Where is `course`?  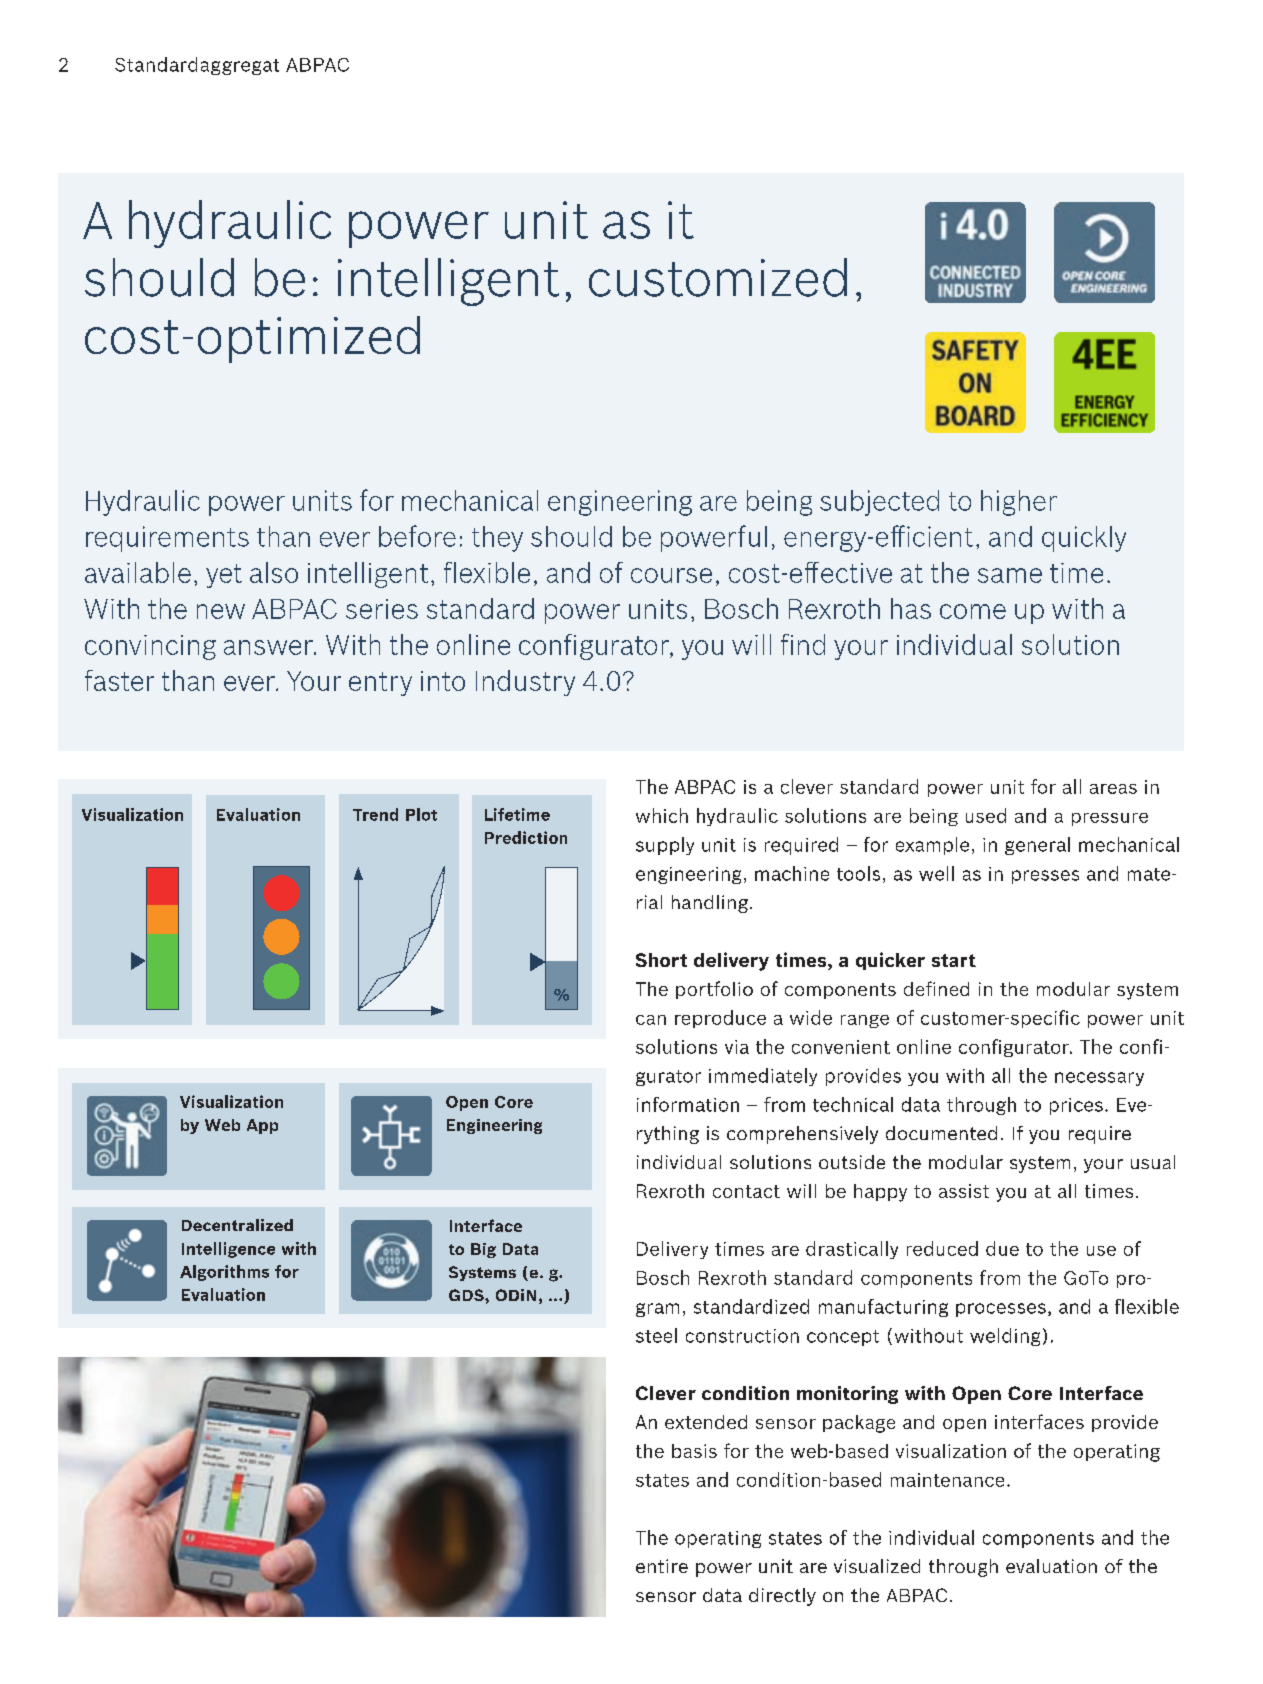
course is located at coordinates (671, 575).
